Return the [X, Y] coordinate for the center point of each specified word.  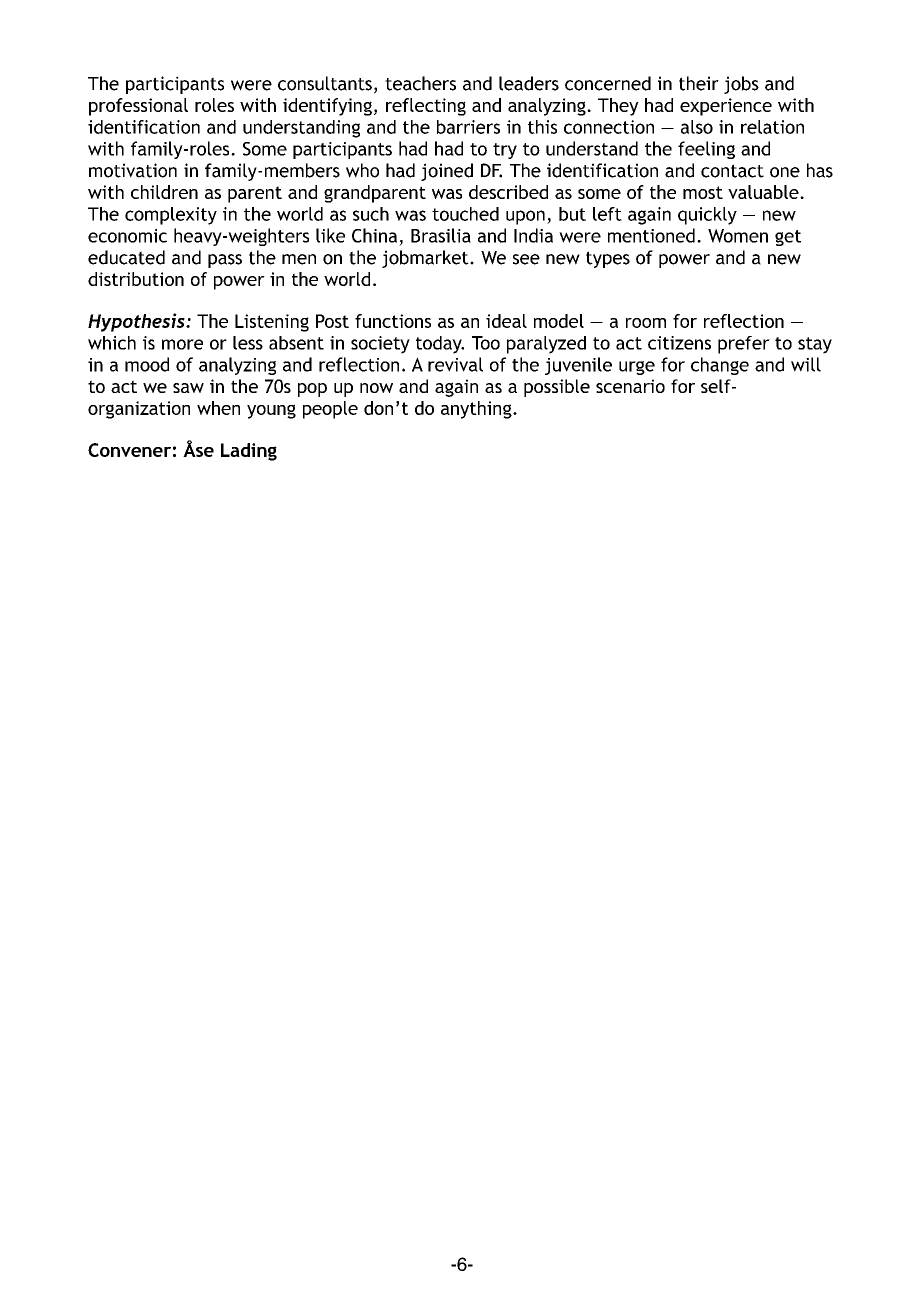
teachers [420, 83]
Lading [249, 452]
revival [455, 364]
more [182, 344]
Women [738, 236]
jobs [741, 85]
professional [138, 107]
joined [447, 172]
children [164, 192]
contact [732, 171]
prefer [744, 345]
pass [225, 261]
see [526, 259]
